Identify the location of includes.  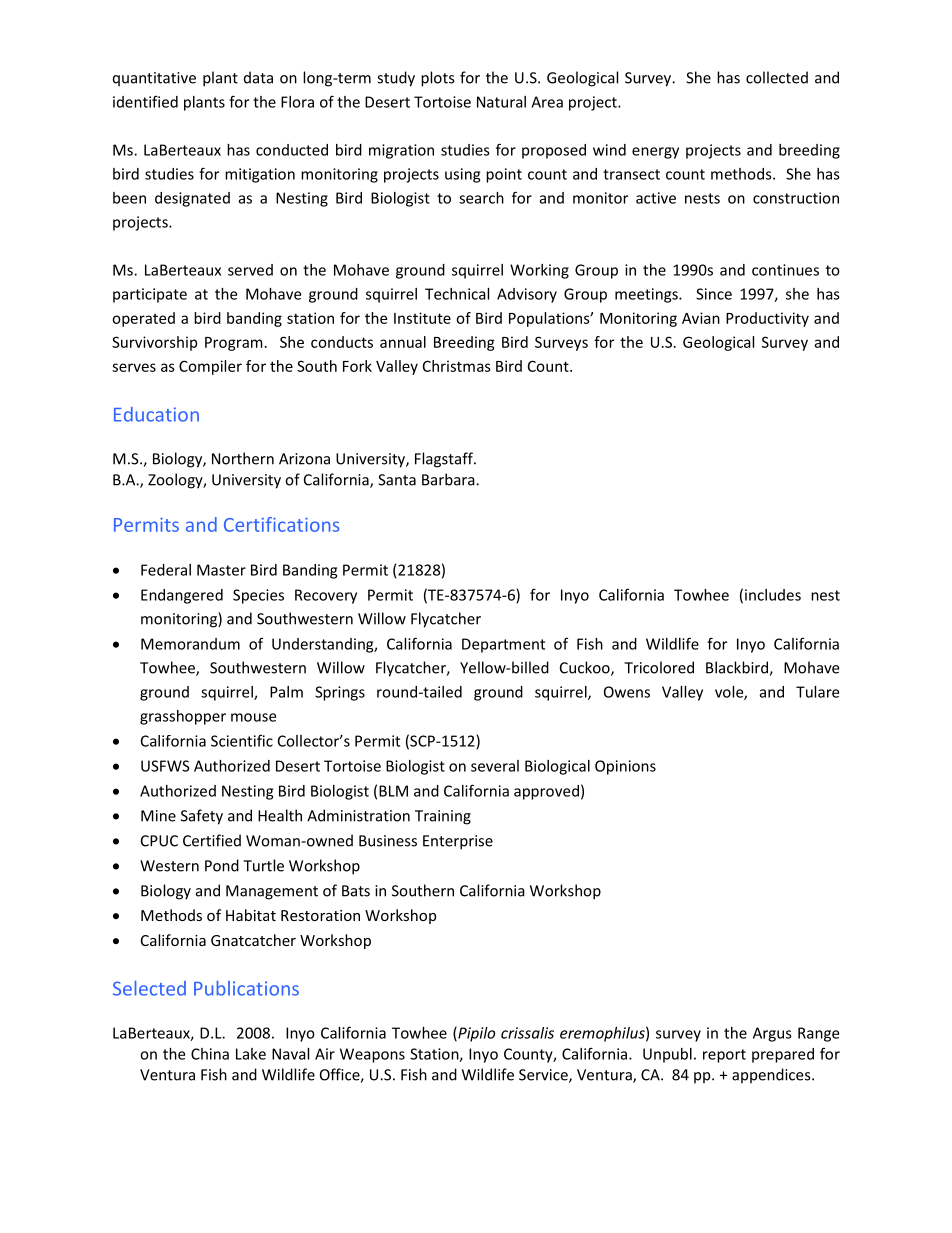
(773, 595).
